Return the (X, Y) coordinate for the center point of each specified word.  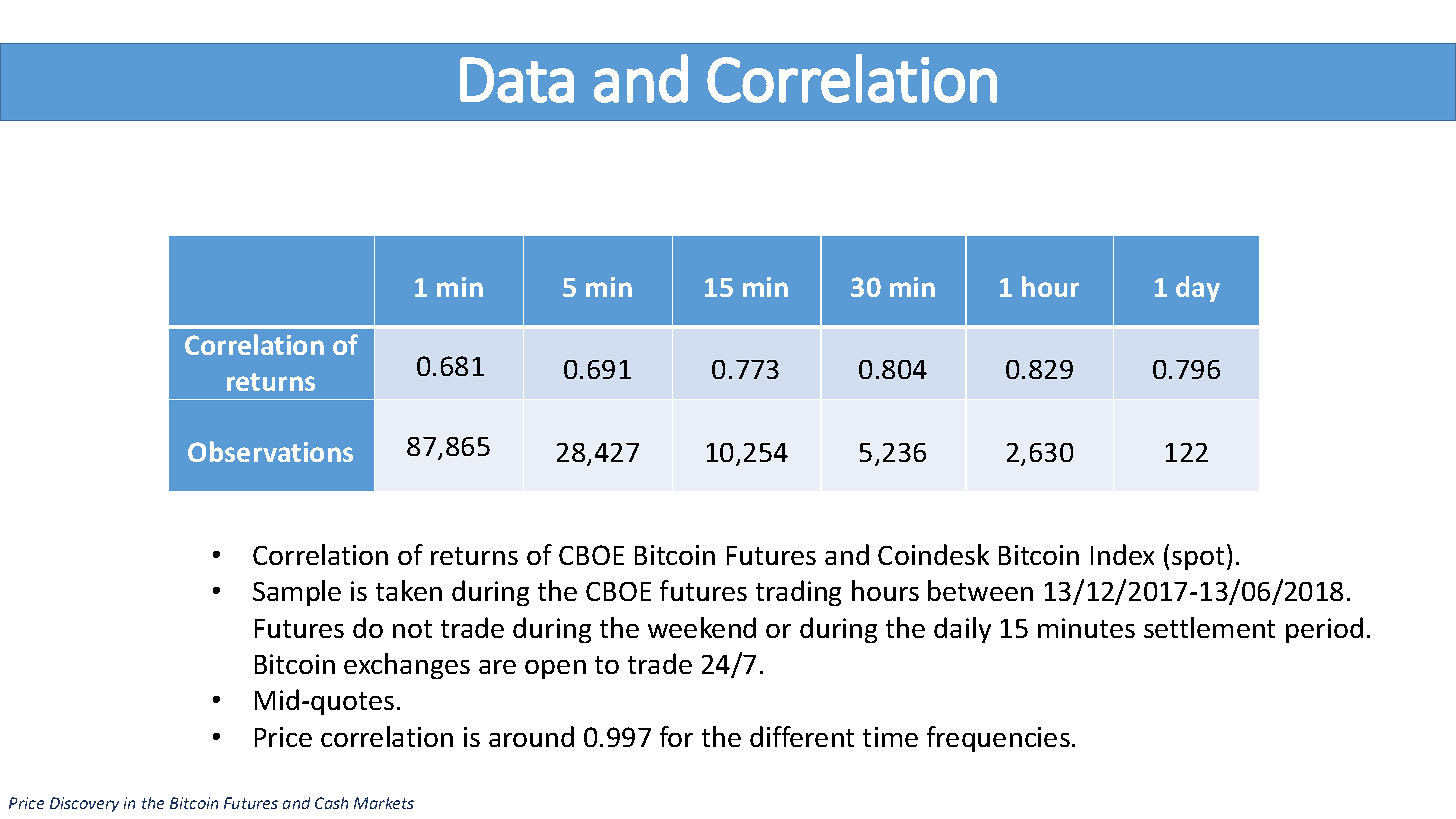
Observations (270, 451)
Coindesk (933, 554)
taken (409, 590)
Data (517, 80)
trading (798, 593)
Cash (331, 803)
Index (1122, 554)
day (1198, 289)
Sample (297, 593)
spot (1198, 558)
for (676, 736)
